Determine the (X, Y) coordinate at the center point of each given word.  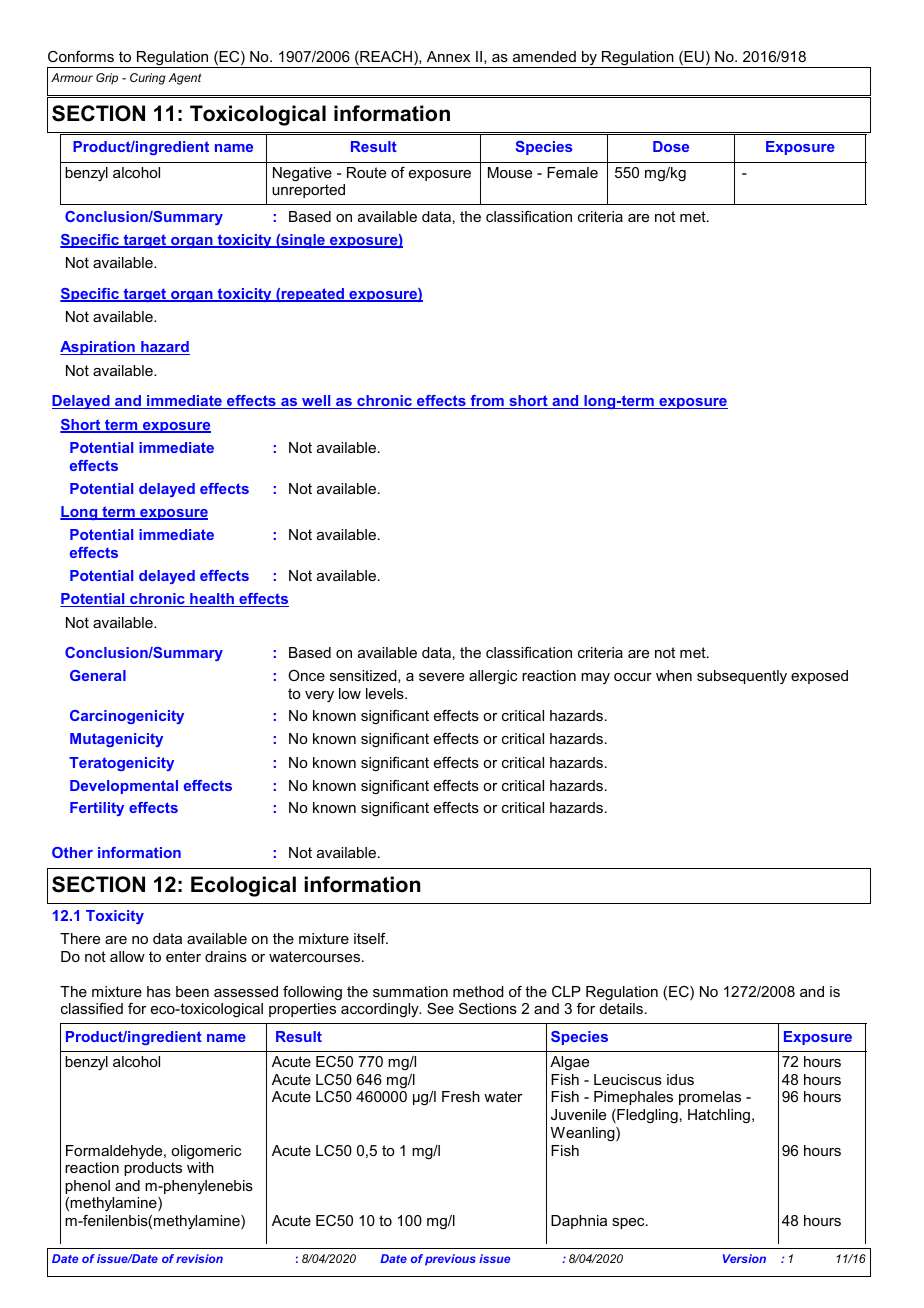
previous (450, 1260)
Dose (671, 146)
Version (744, 1258)
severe (441, 677)
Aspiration (98, 348)
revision (199, 1258)
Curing (148, 79)
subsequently (742, 677)
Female (572, 172)
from (487, 402)
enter (183, 956)
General (98, 675)
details (621, 1008)
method (478, 991)
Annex (448, 56)
